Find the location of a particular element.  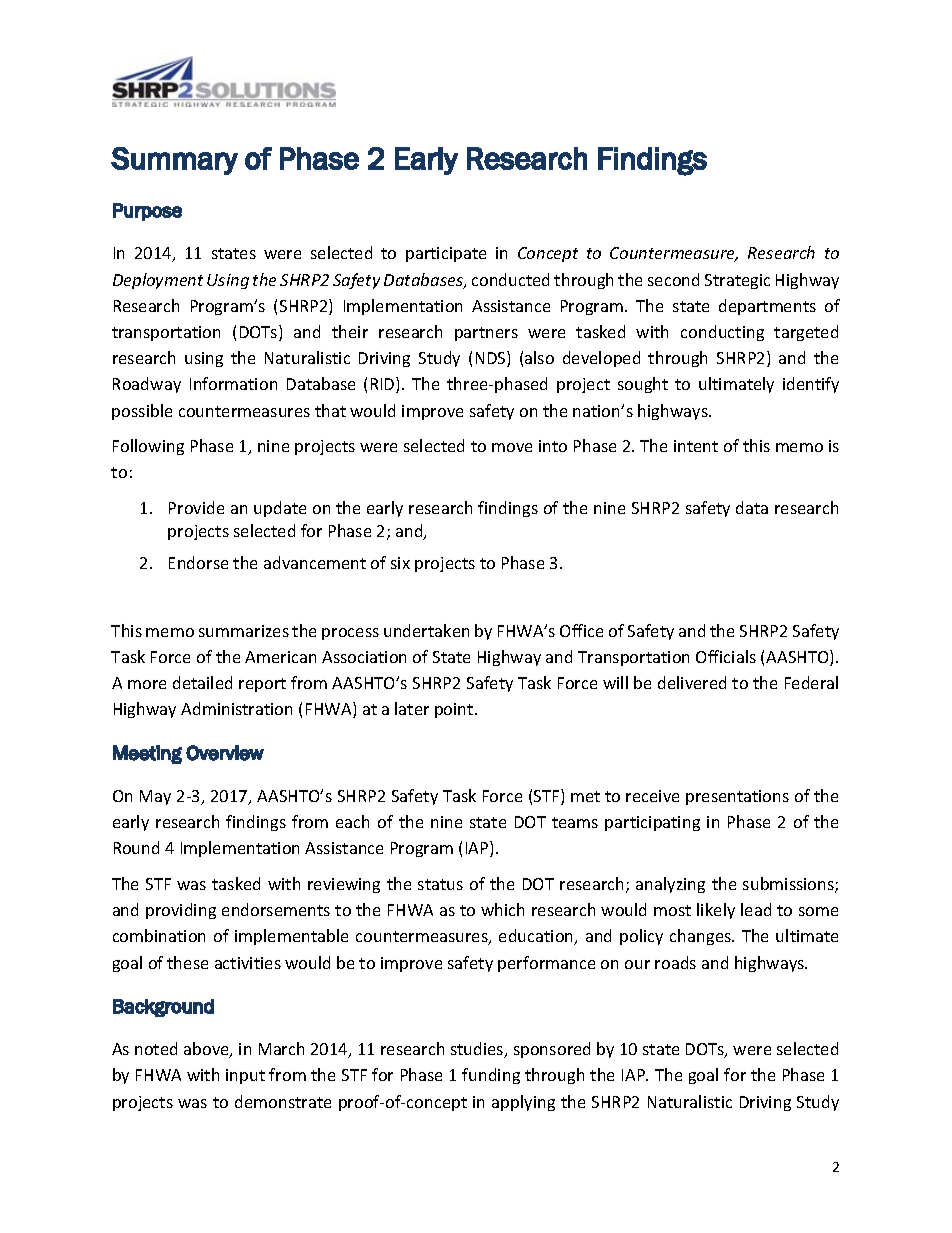

Provide is located at coordinates (196, 507).
